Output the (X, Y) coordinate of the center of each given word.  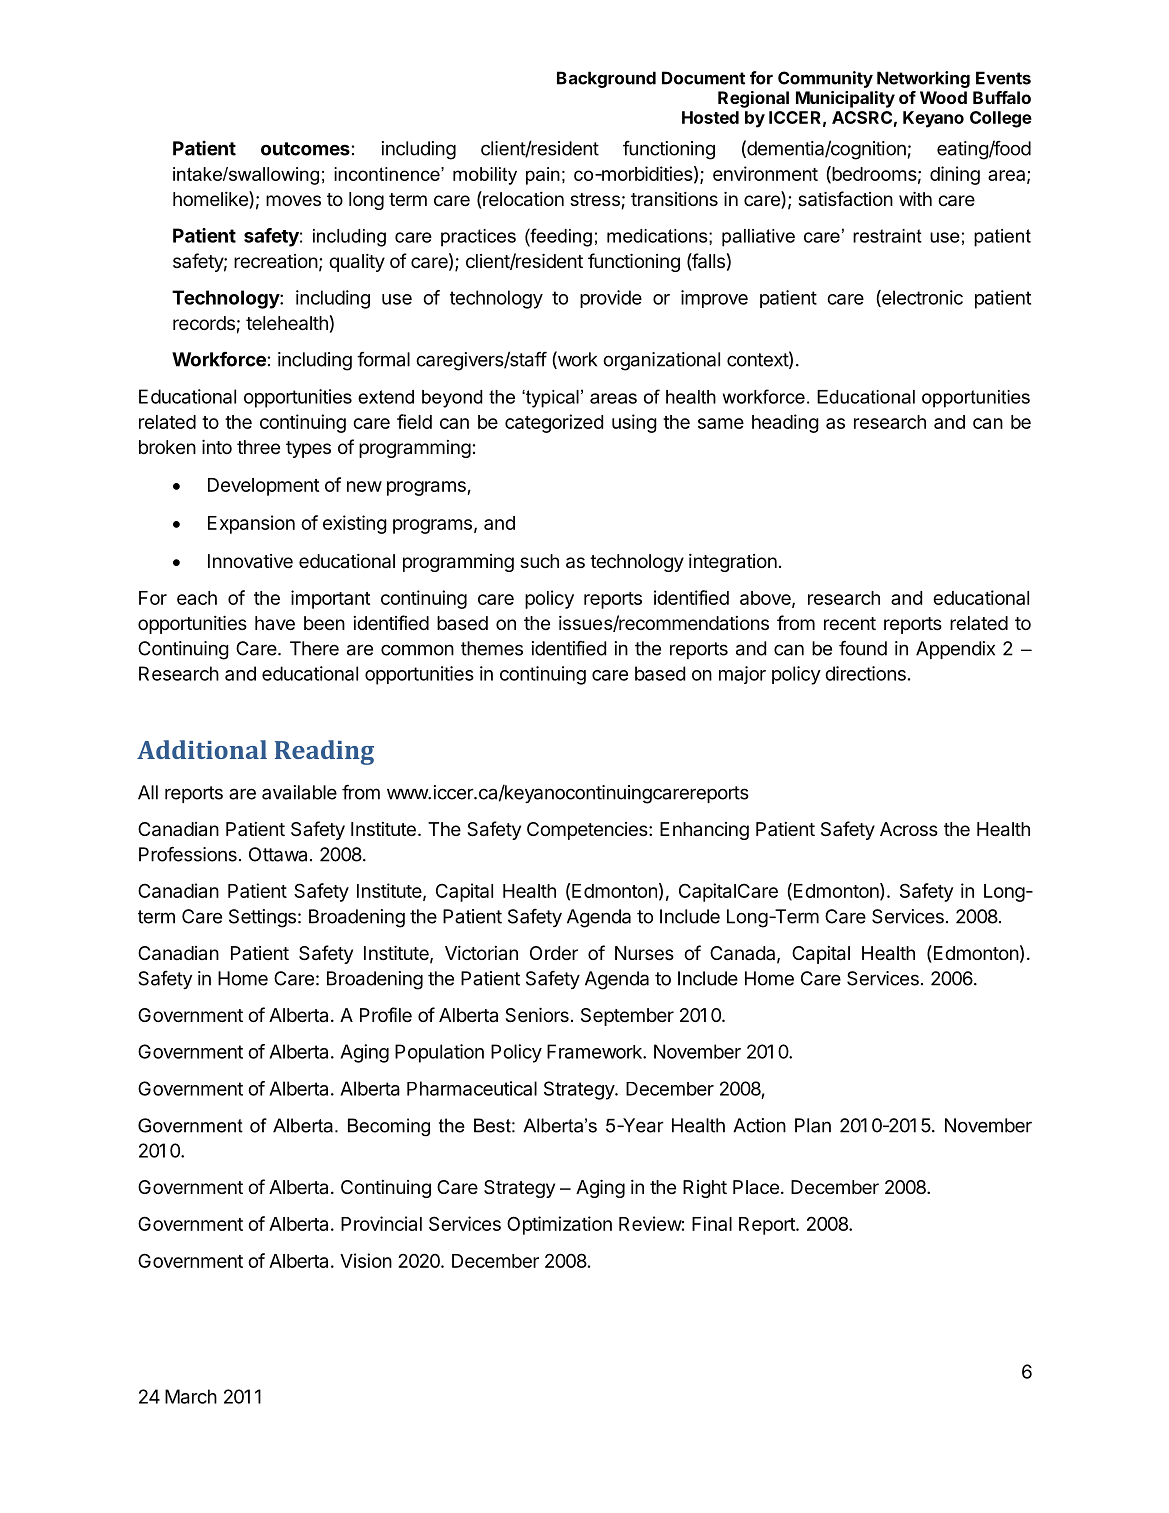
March (191, 1396)
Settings (262, 918)
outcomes (305, 149)
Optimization (559, 1225)
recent (850, 623)
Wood (943, 97)
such (539, 561)
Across (909, 829)
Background (606, 79)
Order (554, 953)
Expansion (251, 524)
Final (712, 1223)
